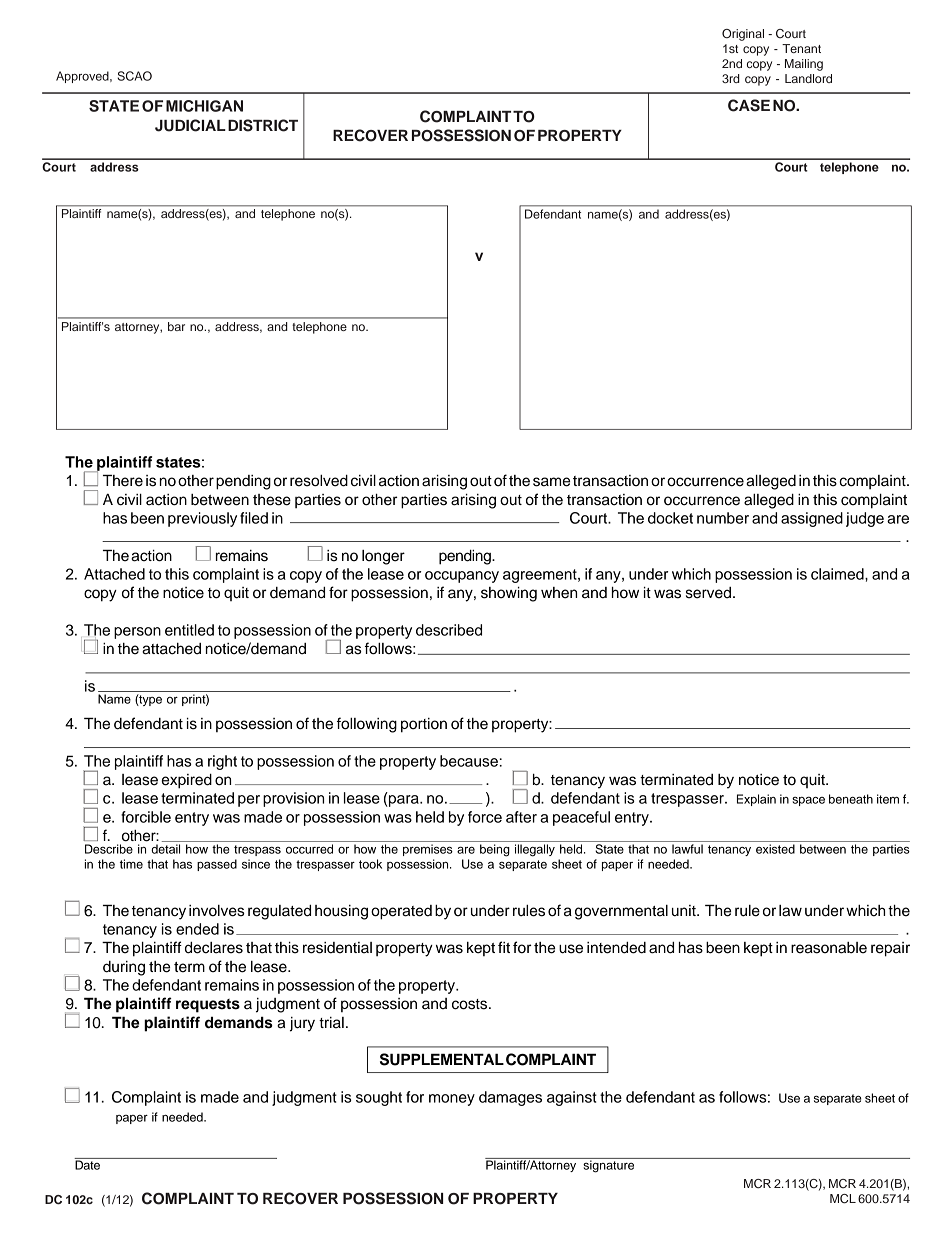  I want to click on bar, so click(176, 326).
